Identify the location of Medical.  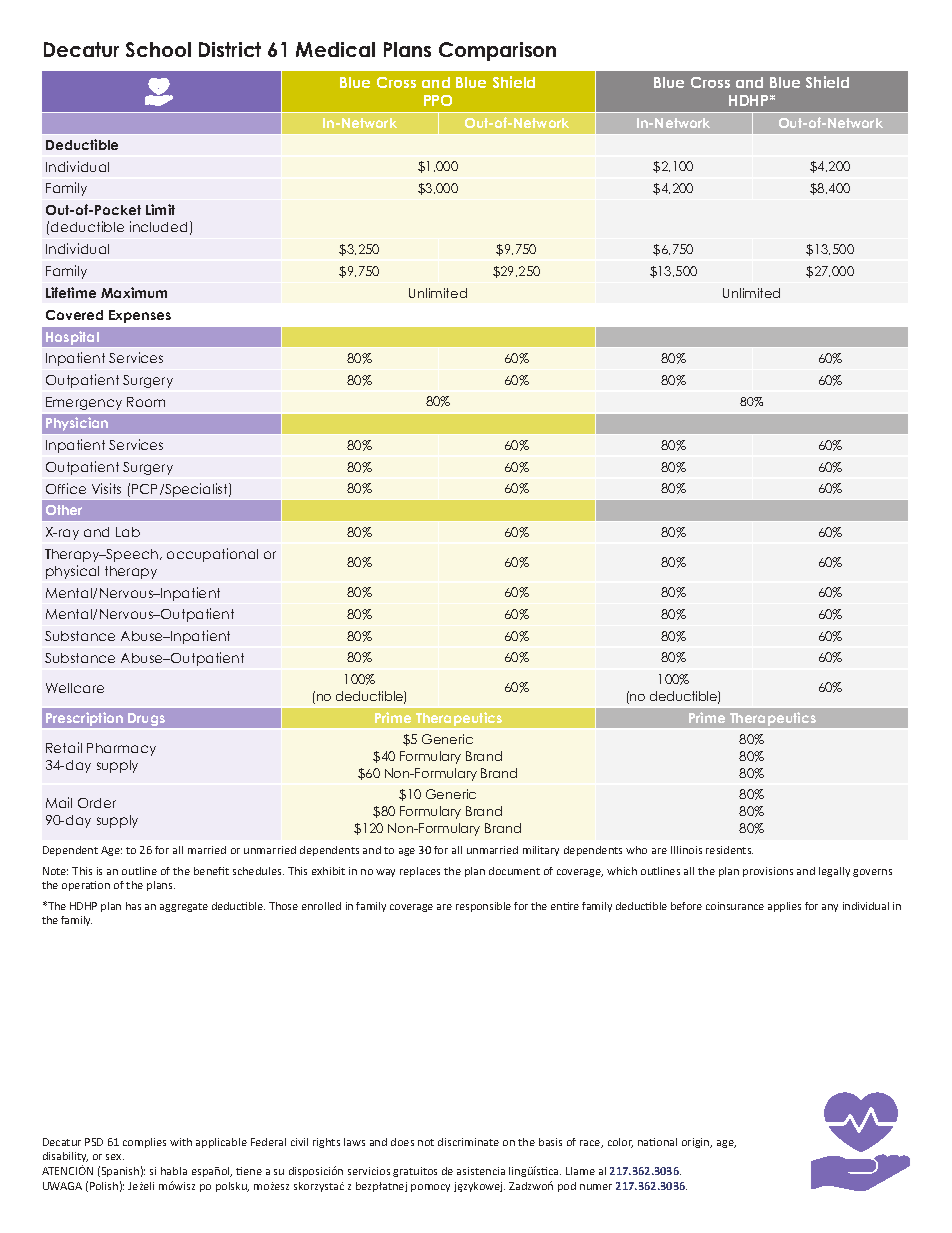
(335, 49).
